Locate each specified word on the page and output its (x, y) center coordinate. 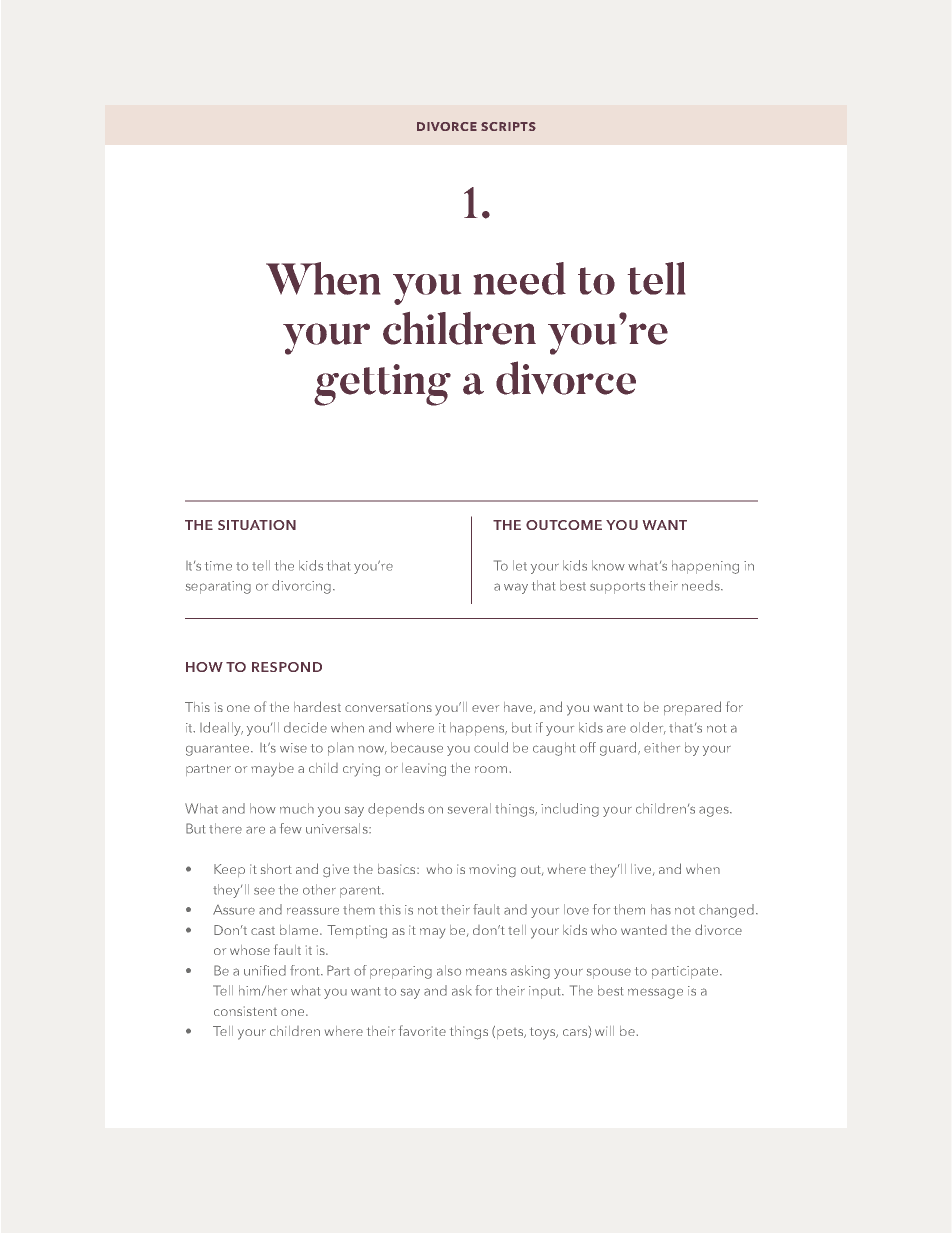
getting (382, 385)
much (297, 808)
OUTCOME (564, 525)
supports (617, 588)
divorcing (301, 587)
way (516, 588)
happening (705, 567)
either (662, 747)
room (491, 769)
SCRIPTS (508, 126)
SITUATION (257, 525)
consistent (245, 1011)
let (520, 565)
